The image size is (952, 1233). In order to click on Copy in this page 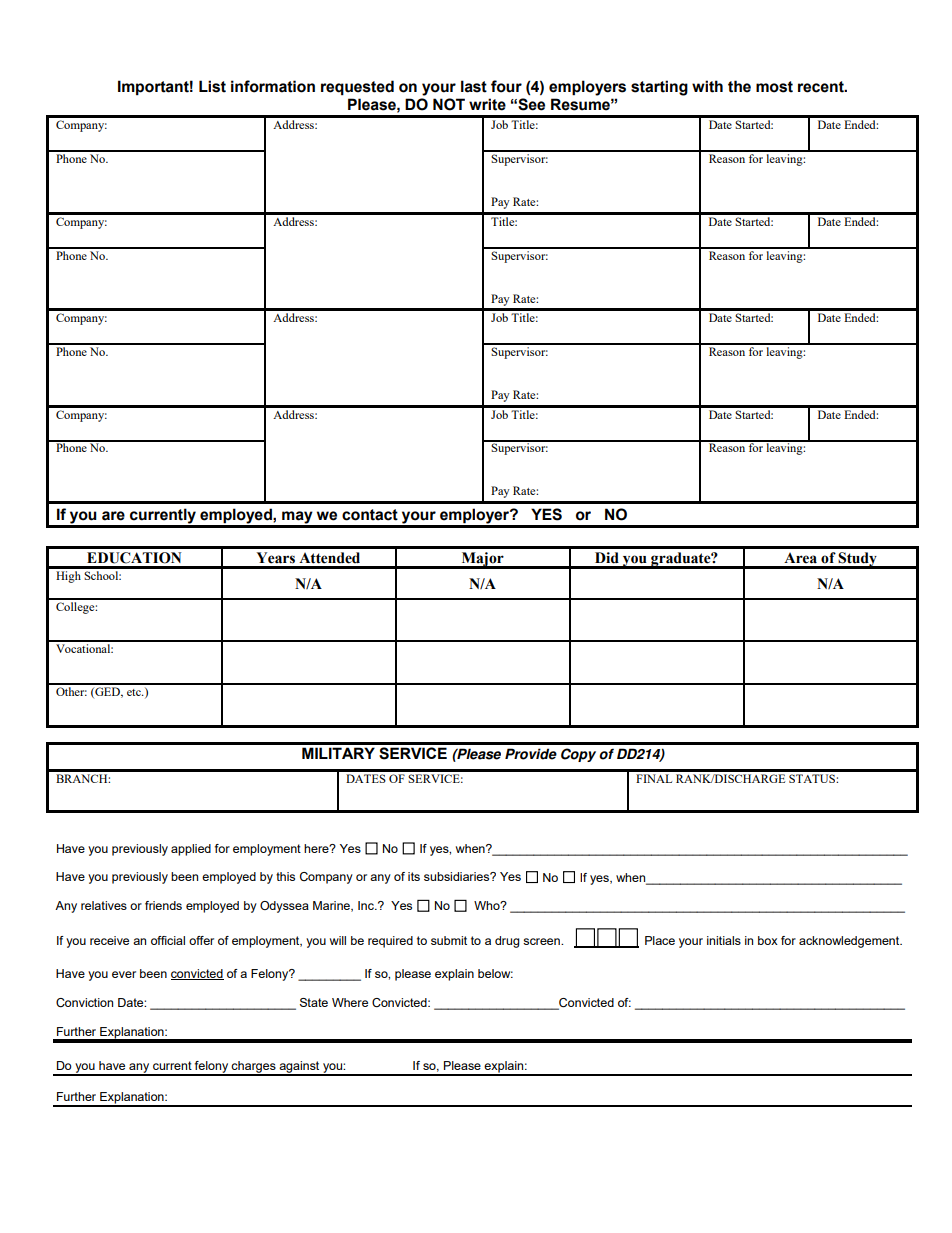, I will do `click(578, 755)`.
